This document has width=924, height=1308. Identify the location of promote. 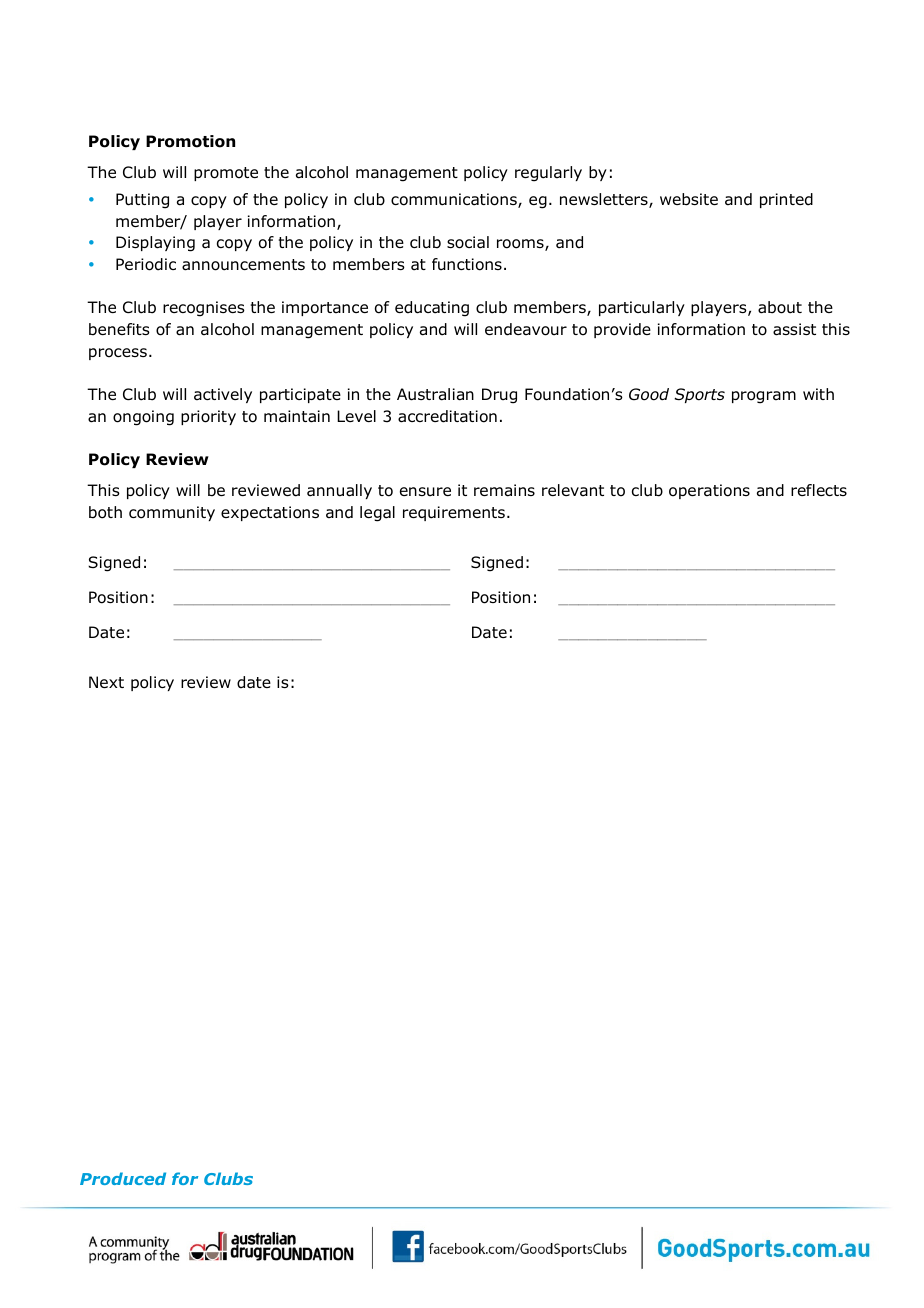
(226, 174).
